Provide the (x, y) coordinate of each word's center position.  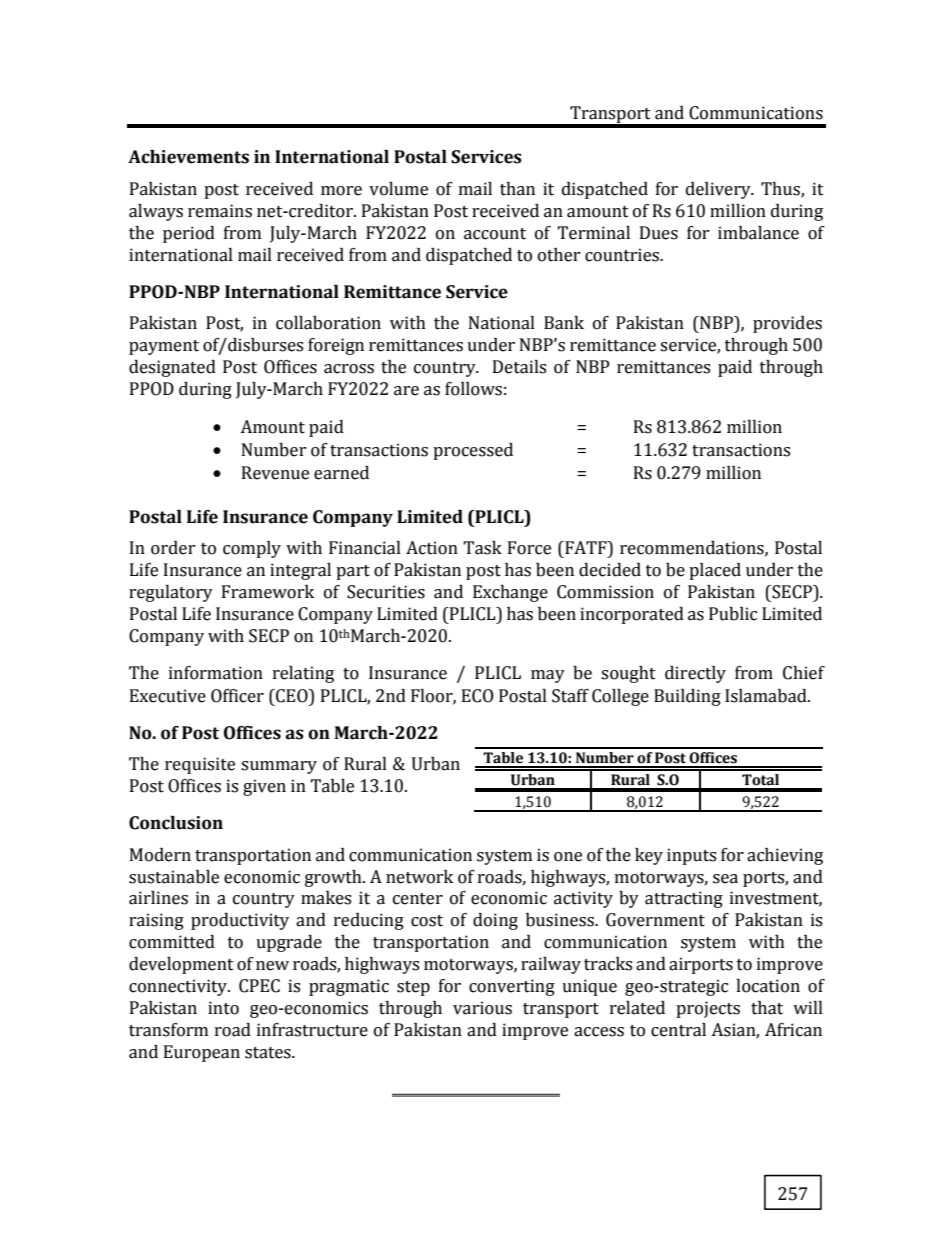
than (517, 189)
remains (220, 211)
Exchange (510, 593)
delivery (719, 190)
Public (733, 614)
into (223, 1008)
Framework (268, 592)
